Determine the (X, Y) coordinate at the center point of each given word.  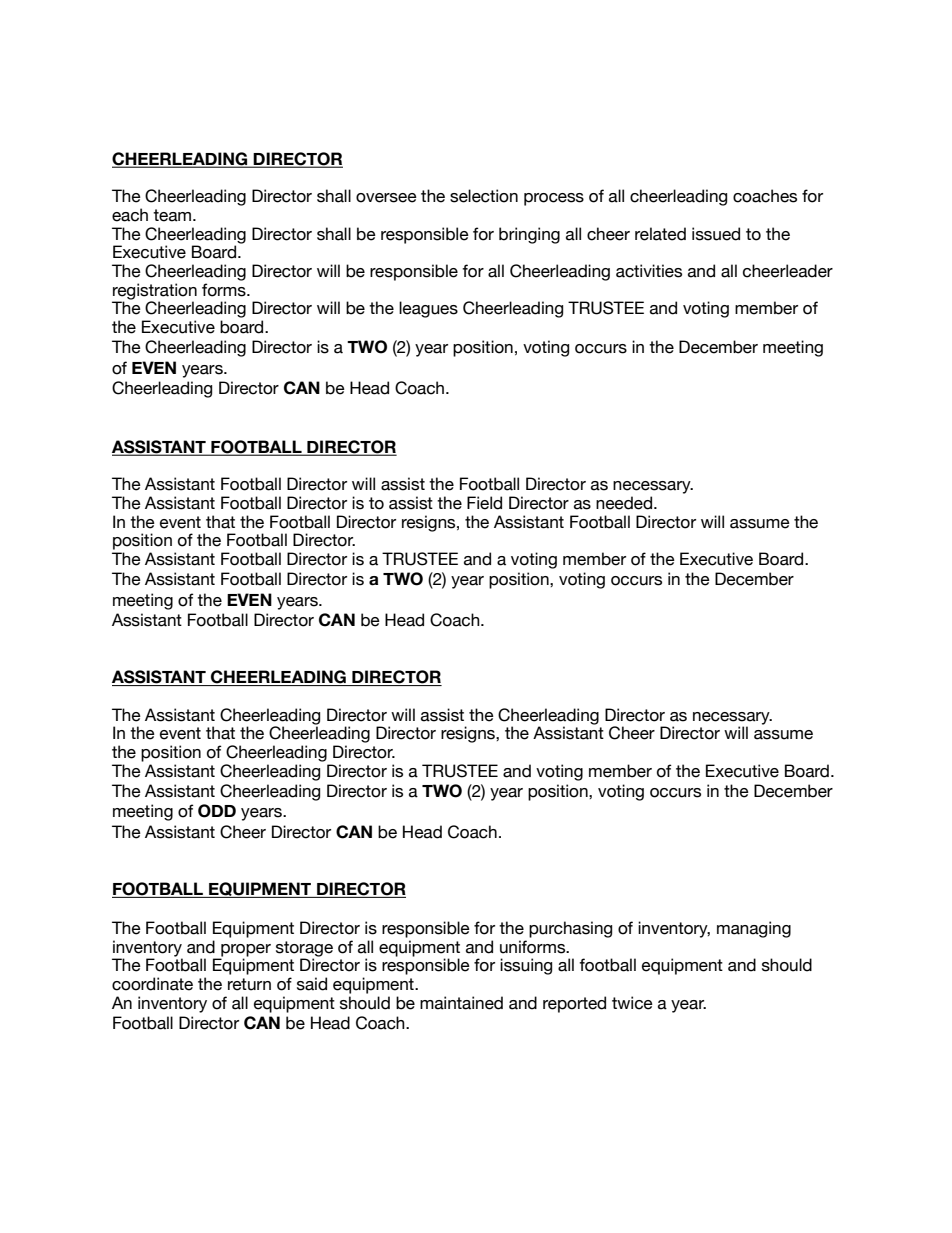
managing (754, 929)
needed (625, 503)
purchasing (570, 929)
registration (154, 292)
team (173, 215)
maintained (461, 1003)
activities (649, 271)
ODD (217, 811)
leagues (428, 309)
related (660, 234)
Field (484, 503)
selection (484, 196)
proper (245, 951)
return (249, 984)
